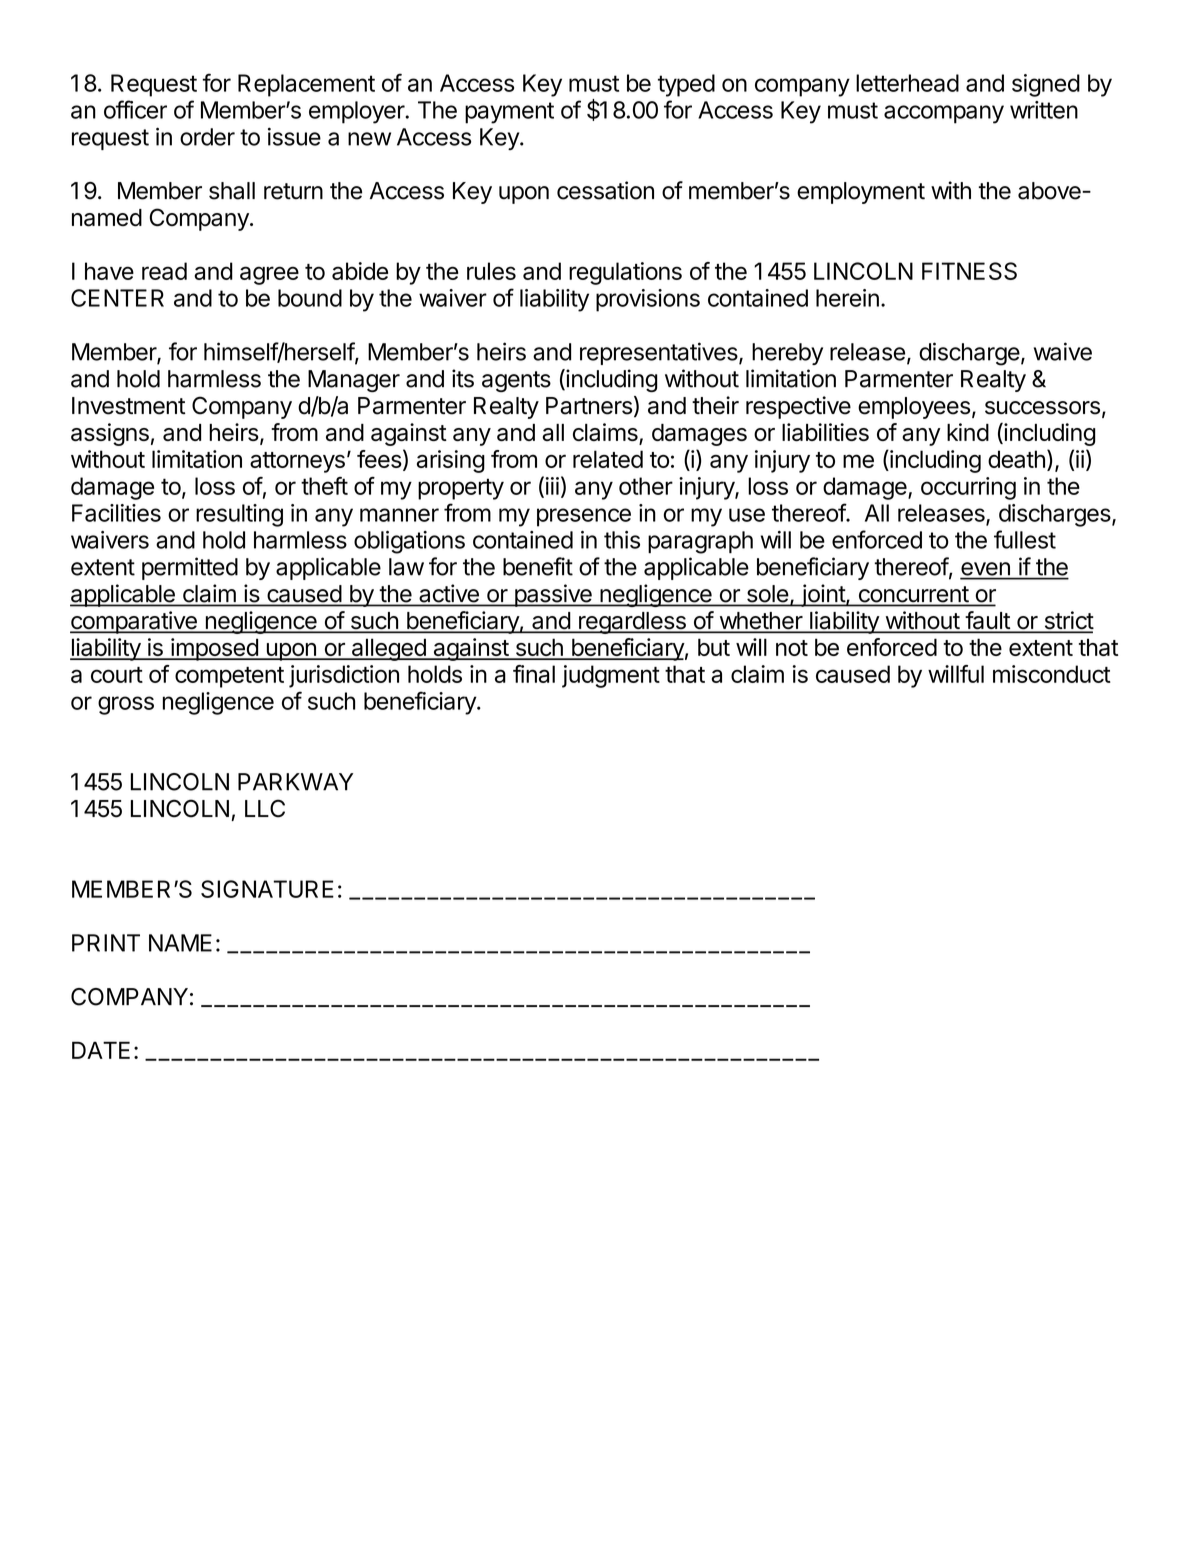 The height and width of the image is (1542, 1192). I want to click on benefit, so click(538, 566).
